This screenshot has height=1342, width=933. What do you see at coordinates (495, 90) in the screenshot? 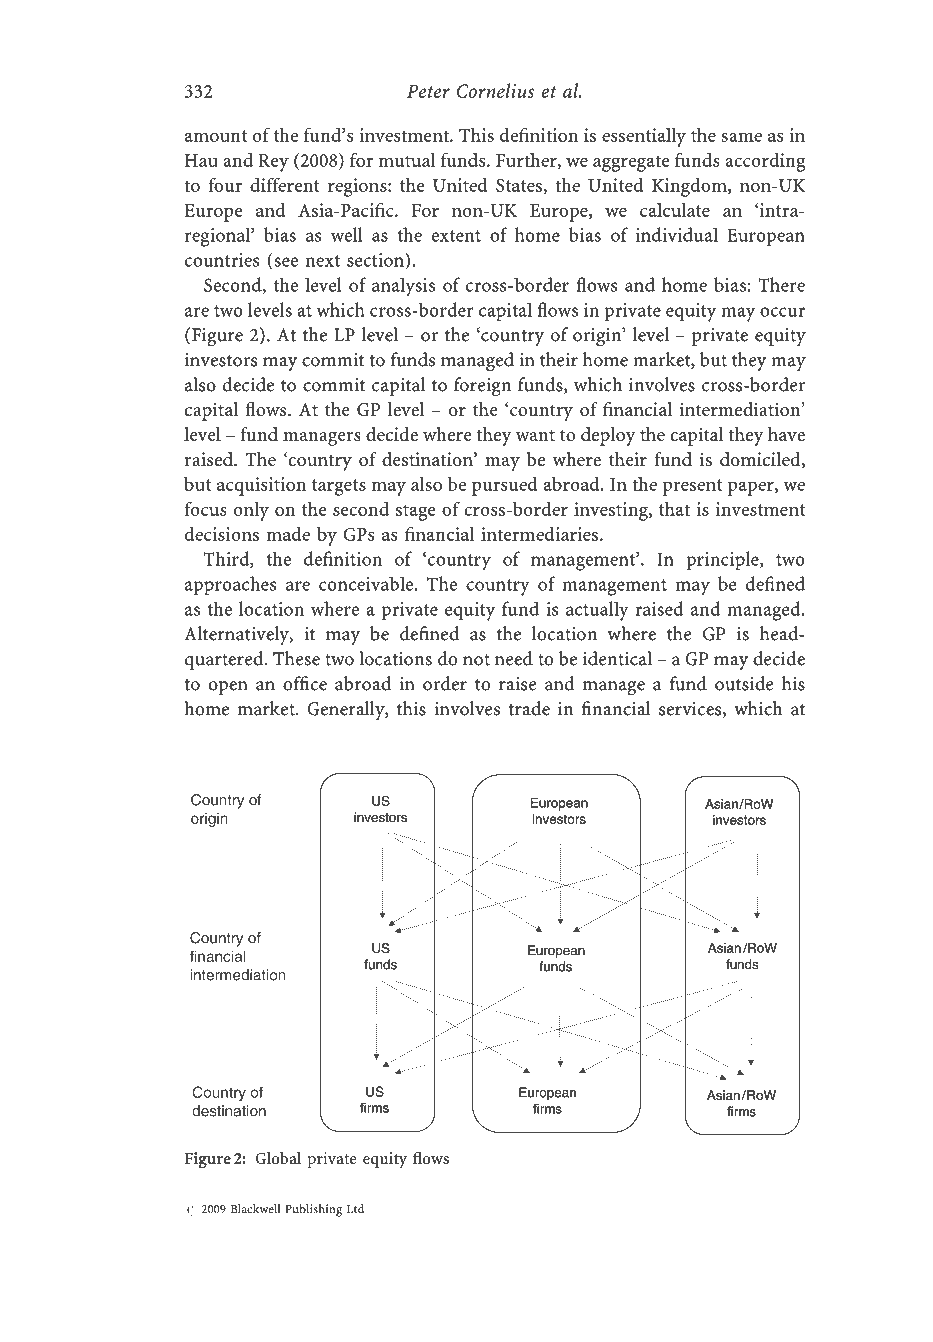
I see `Cornelius` at bounding box center [495, 90].
